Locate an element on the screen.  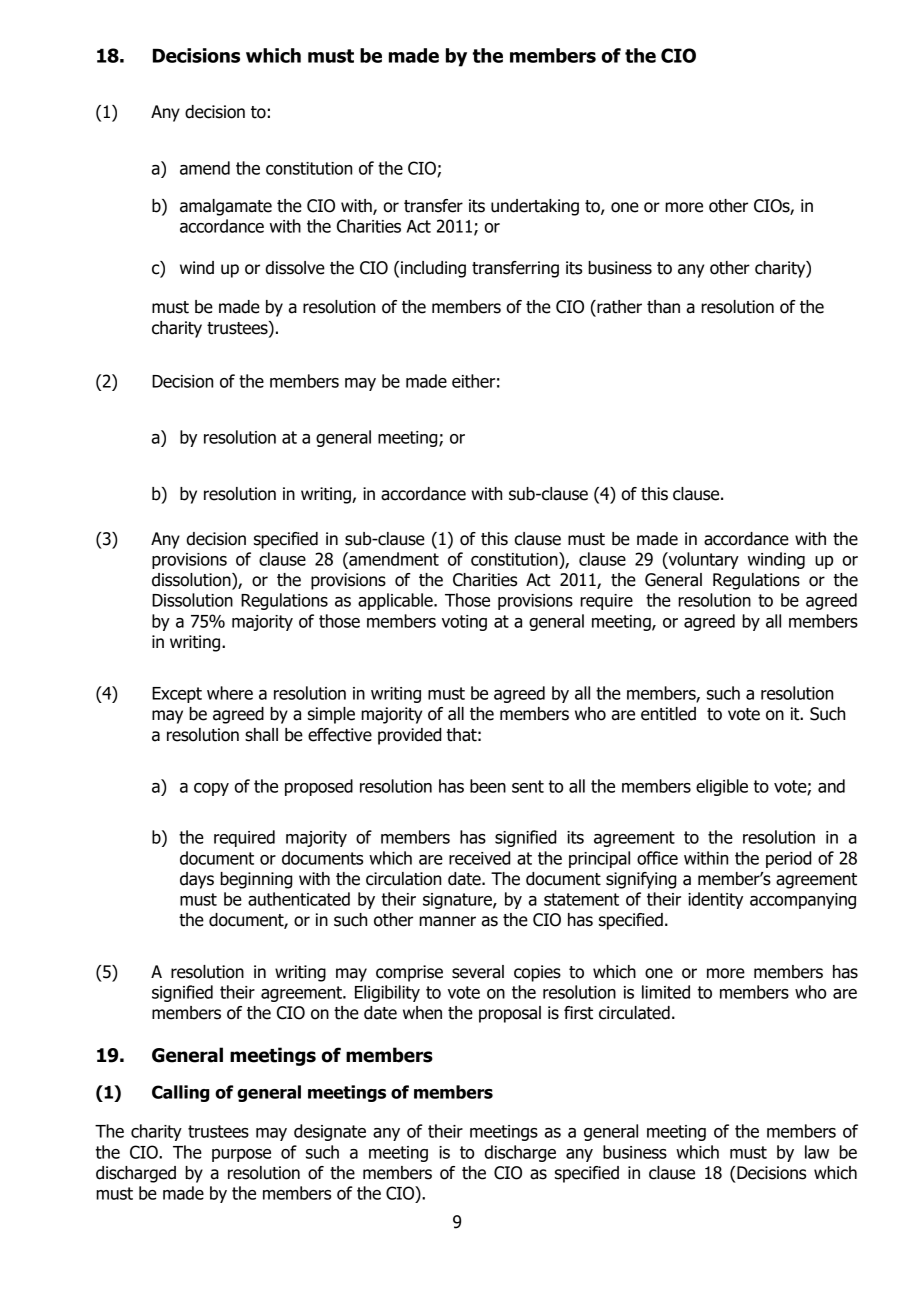
undertaking is located at coordinates (535, 207).
